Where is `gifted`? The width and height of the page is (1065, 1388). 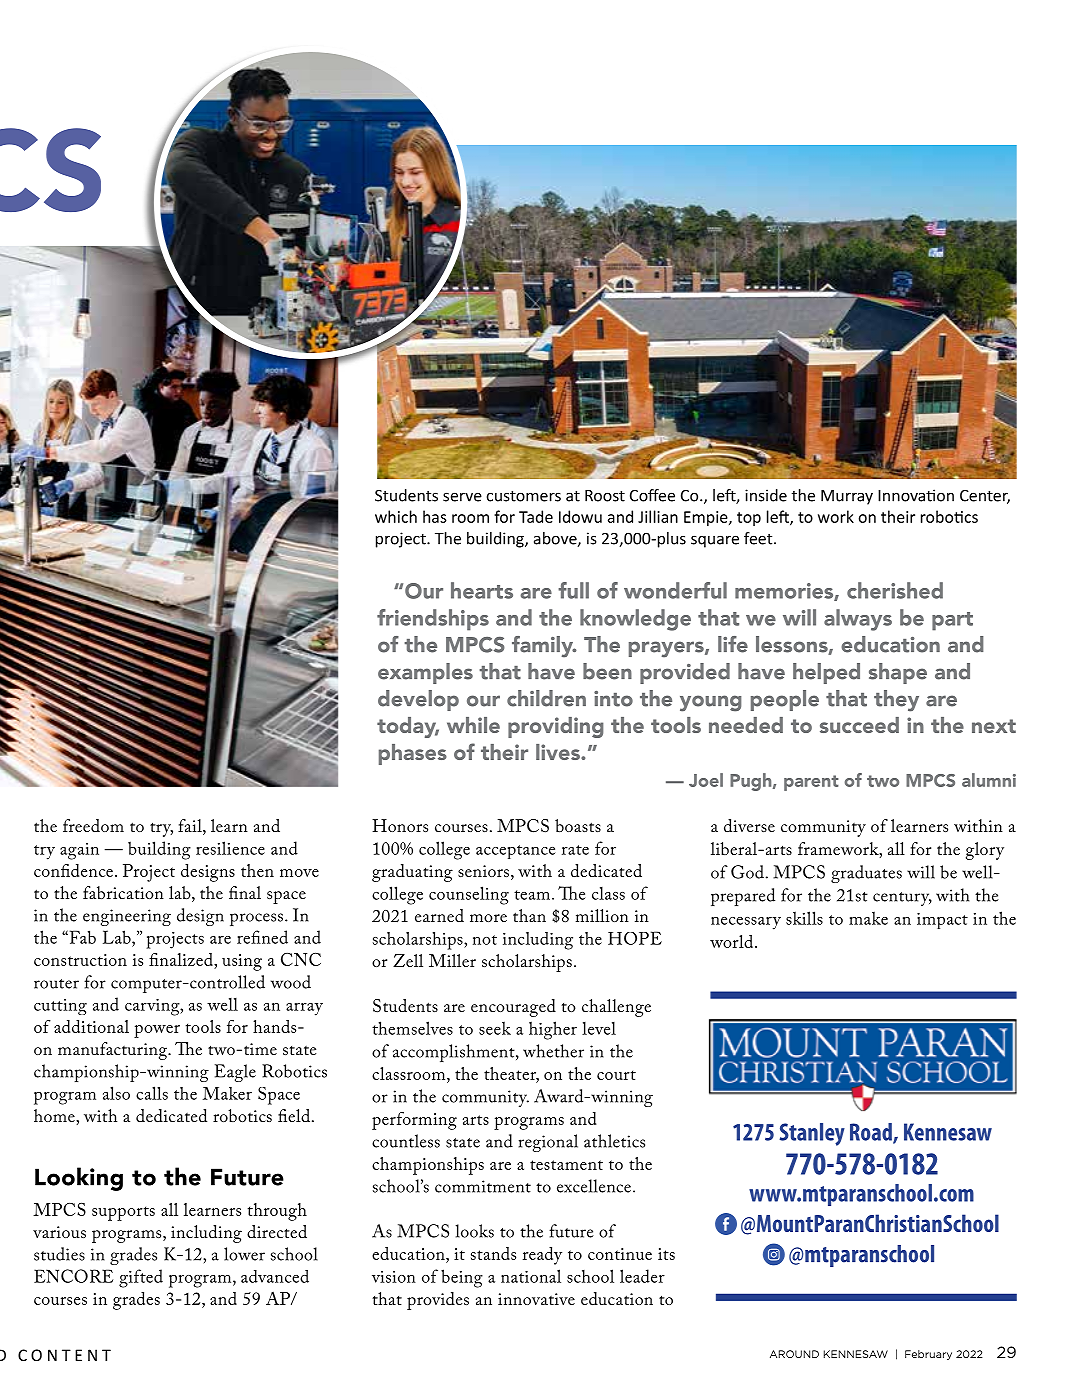
gifted is located at coordinates (141, 1278).
